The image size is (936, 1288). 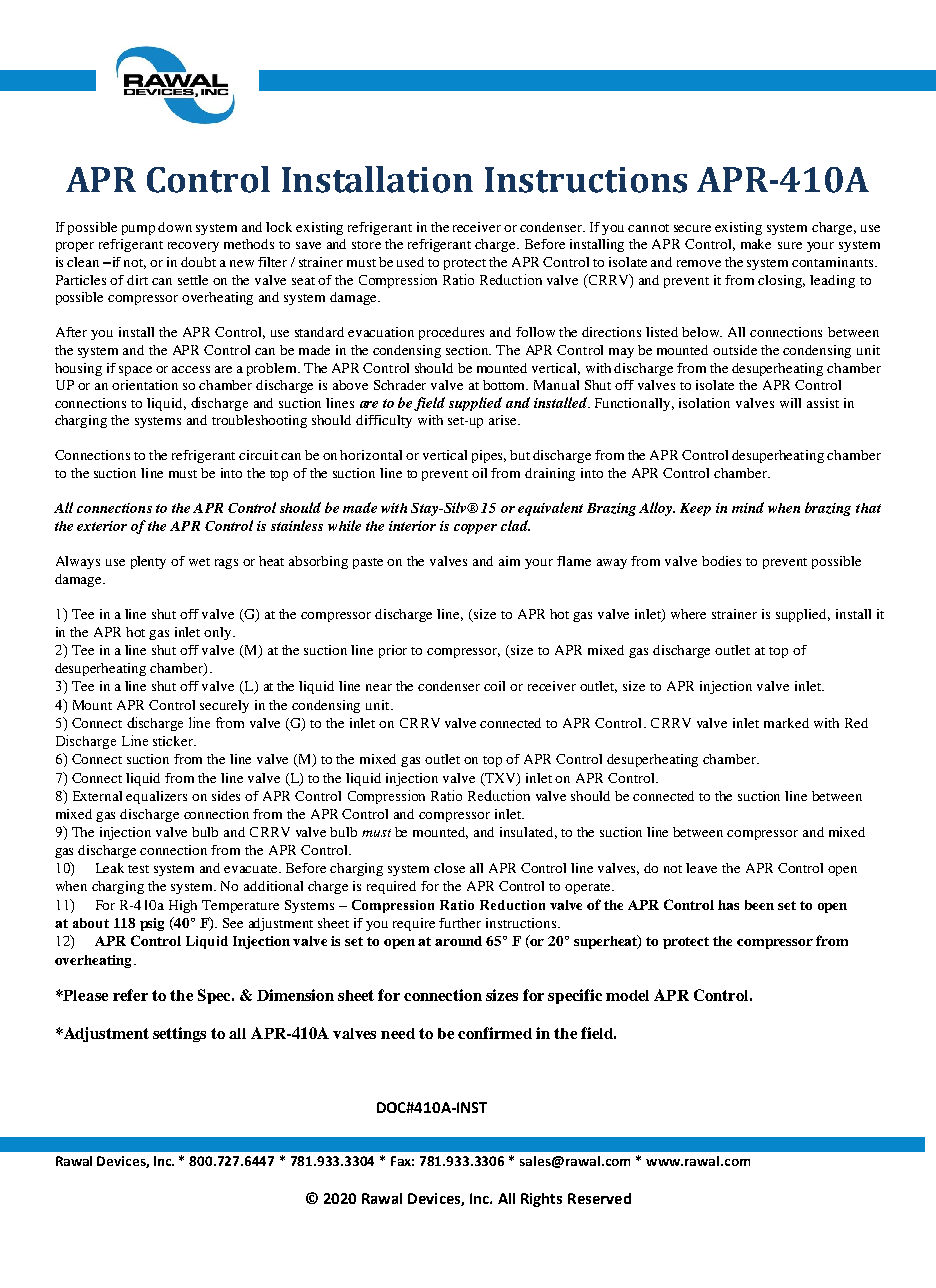 I want to click on settings, so click(x=179, y=1034).
